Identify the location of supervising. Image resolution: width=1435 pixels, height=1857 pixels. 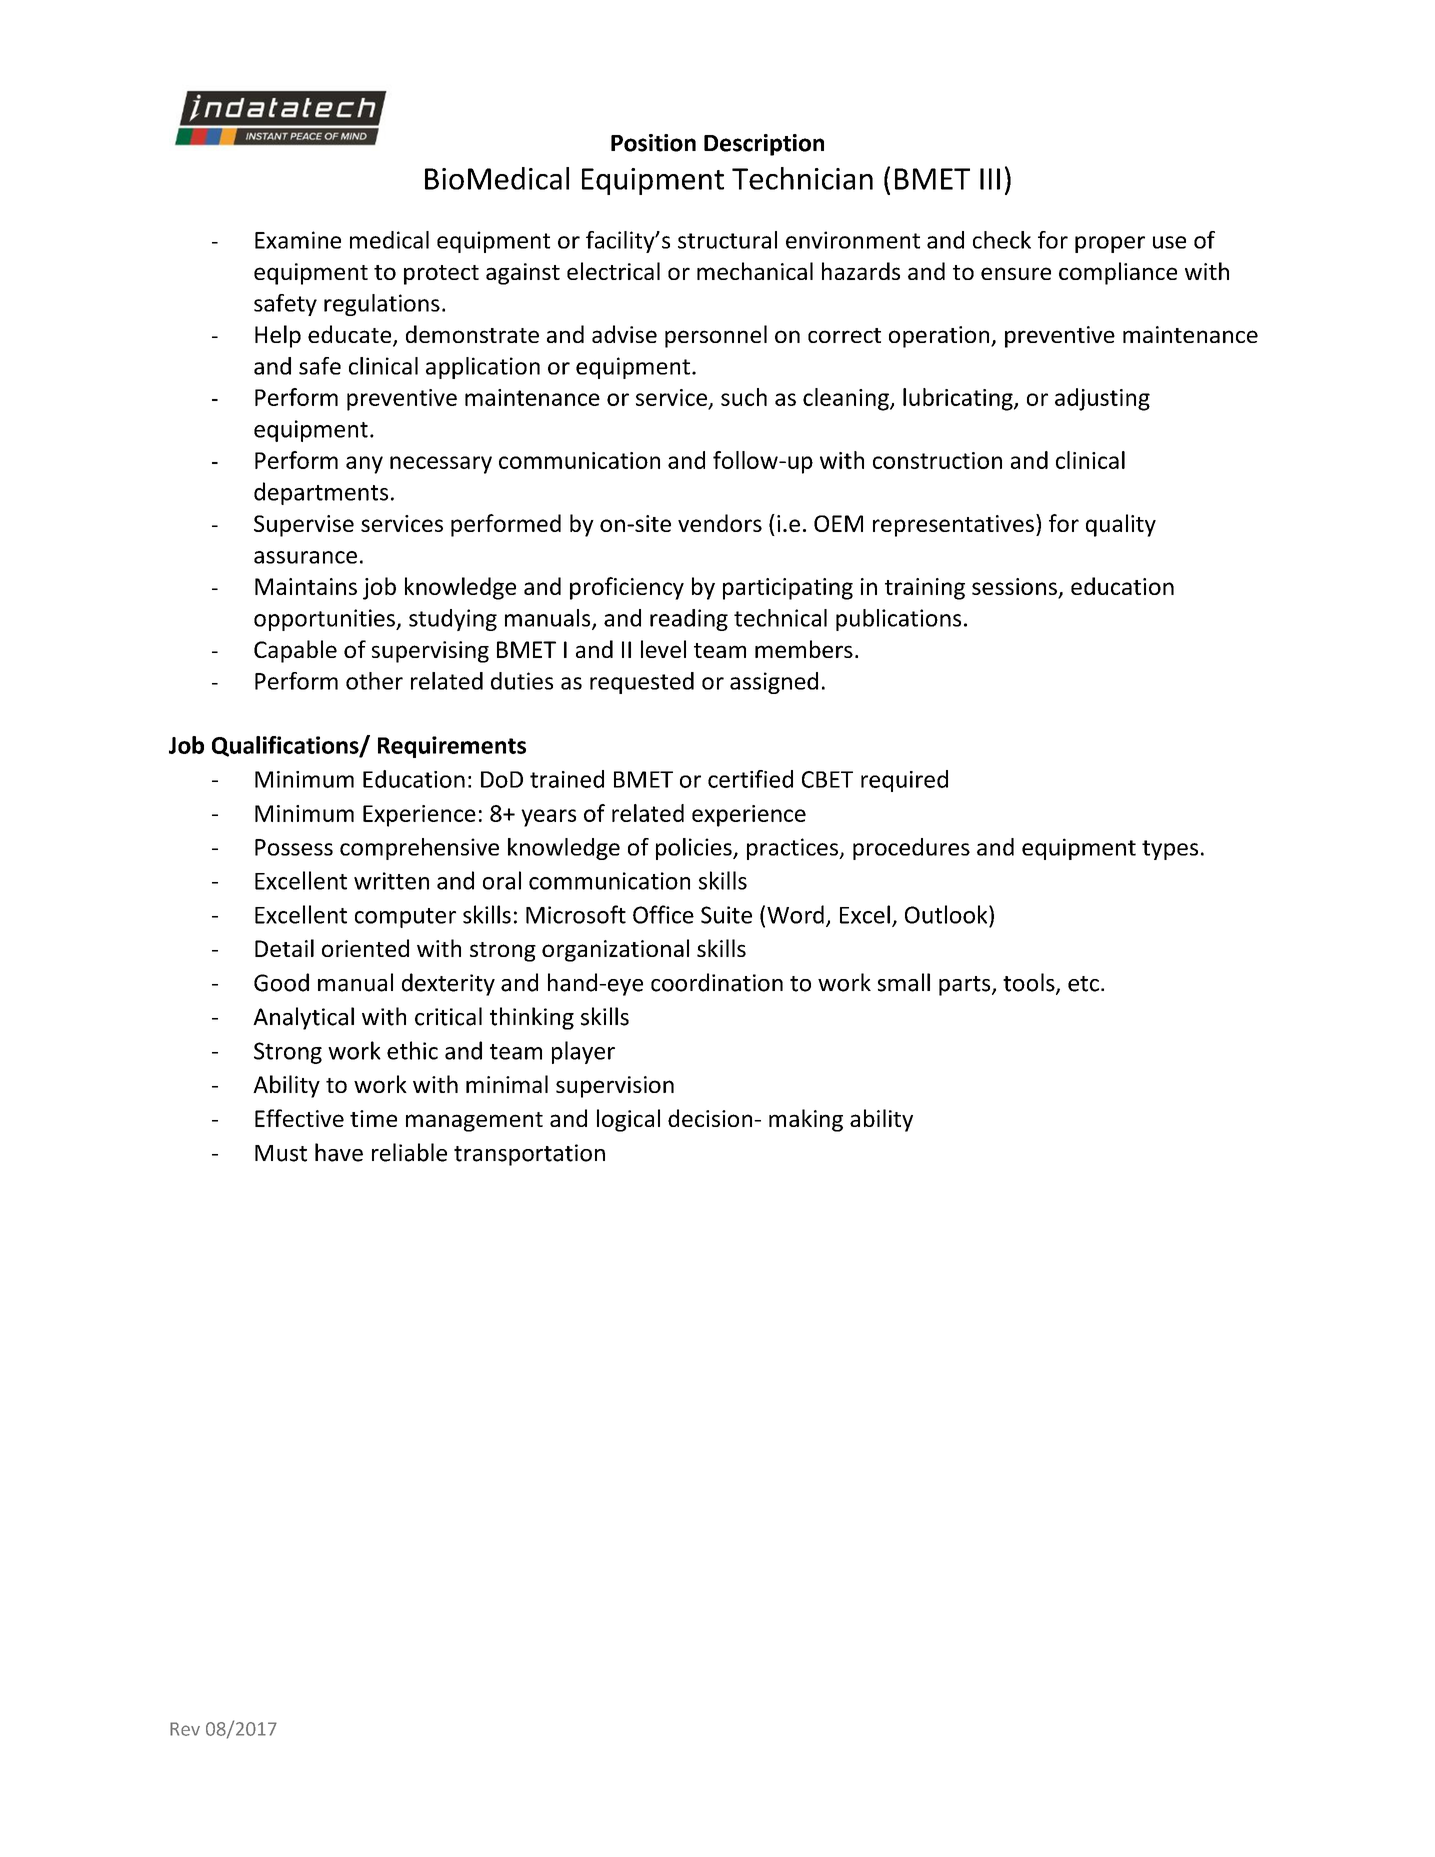
(430, 652).
